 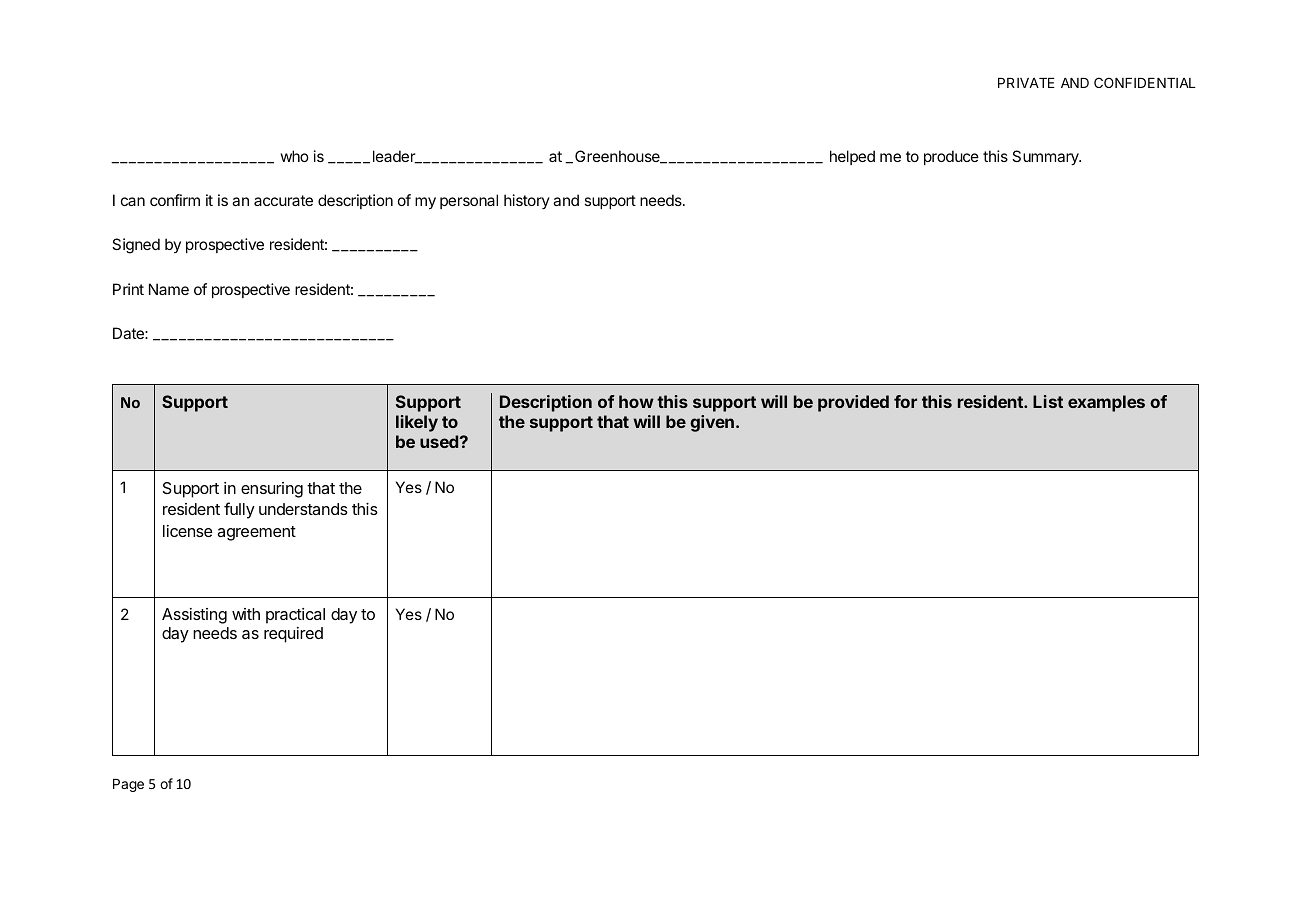 I want to click on List, so click(x=1048, y=401).
